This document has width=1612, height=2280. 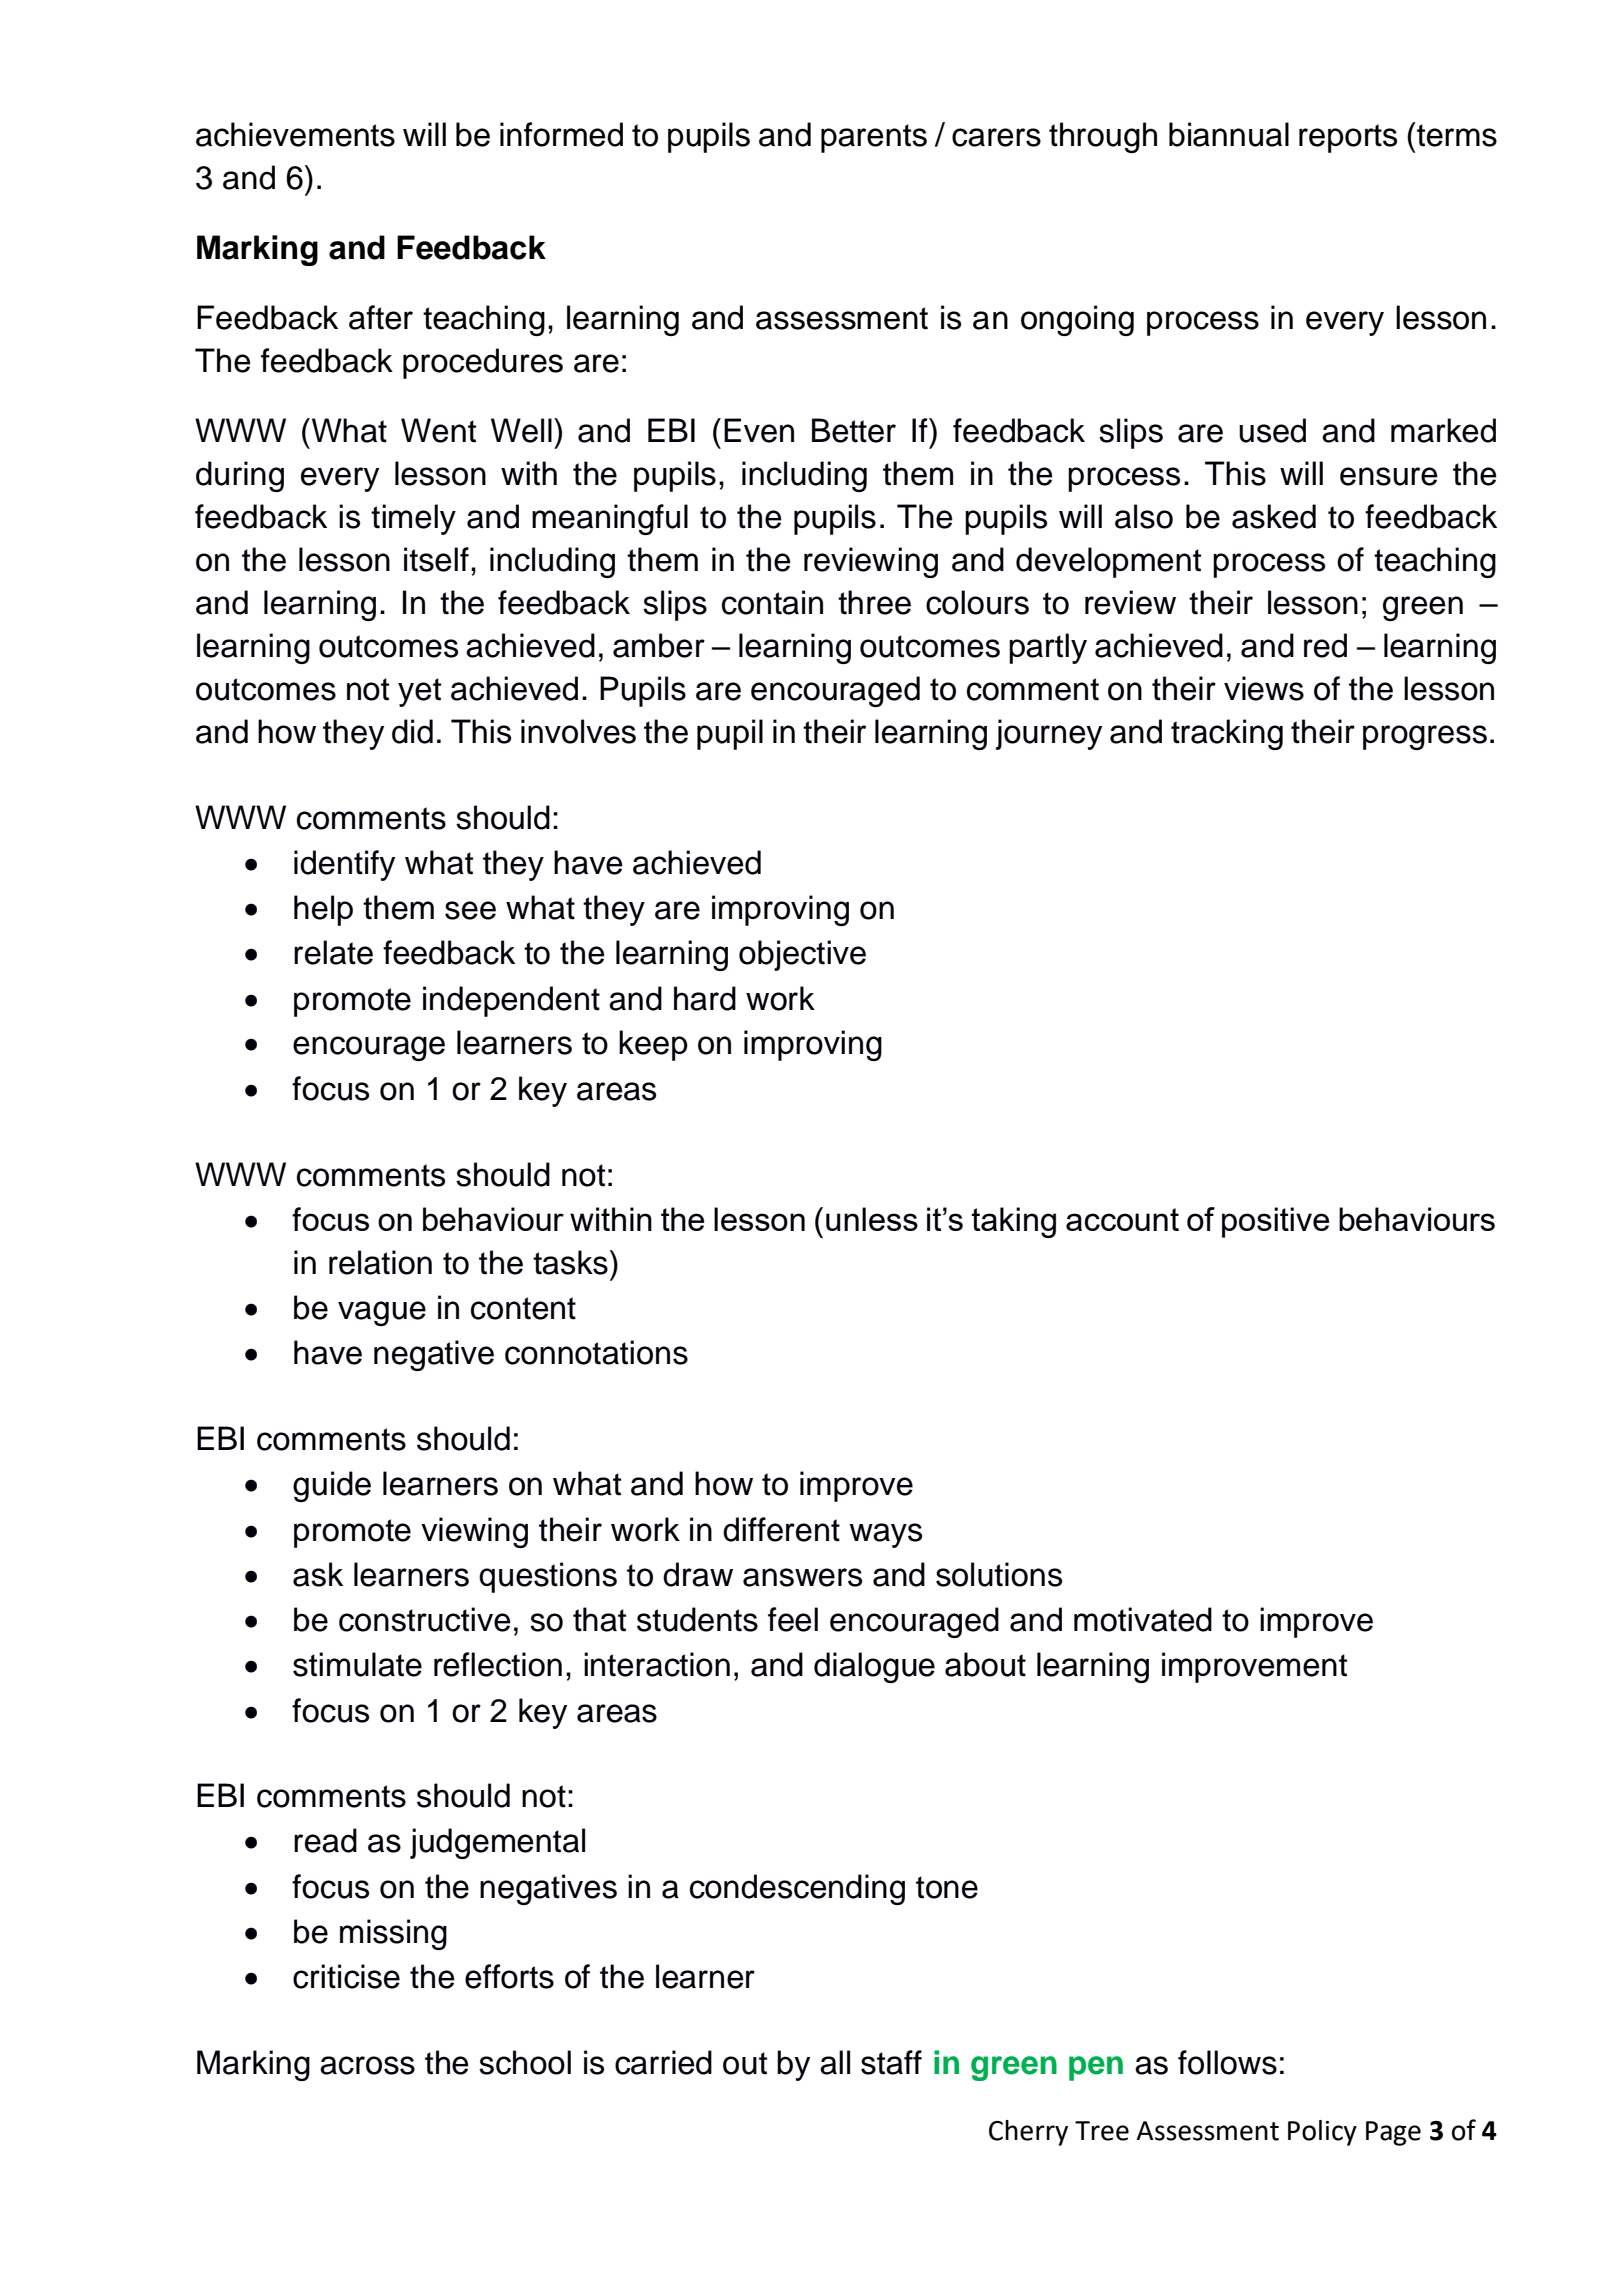 What do you see at coordinates (295, 134) in the document?
I see `achievements` at bounding box center [295, 134].
